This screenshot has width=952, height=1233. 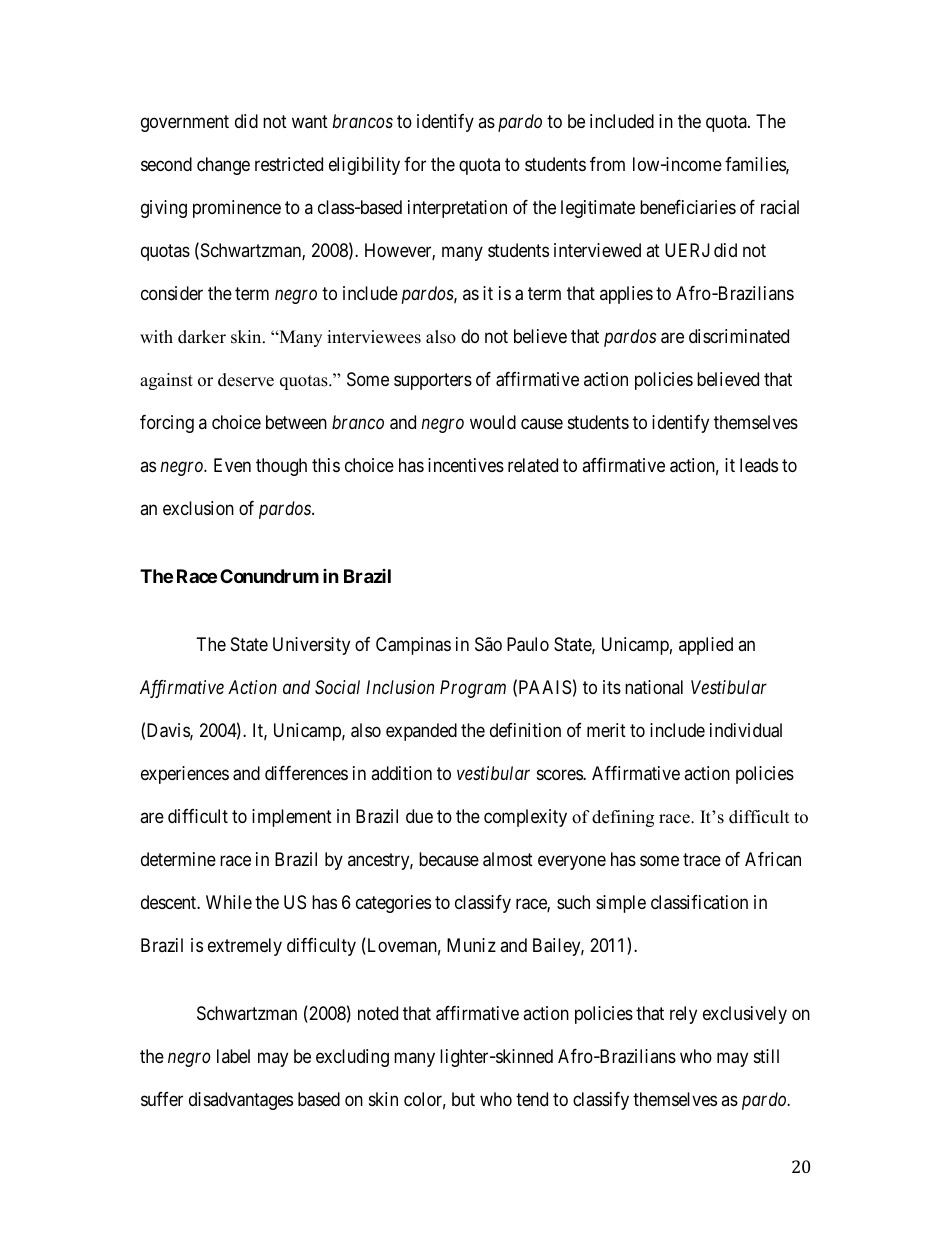 I want to click on beneficiaries, so click(x=688, y=207).
